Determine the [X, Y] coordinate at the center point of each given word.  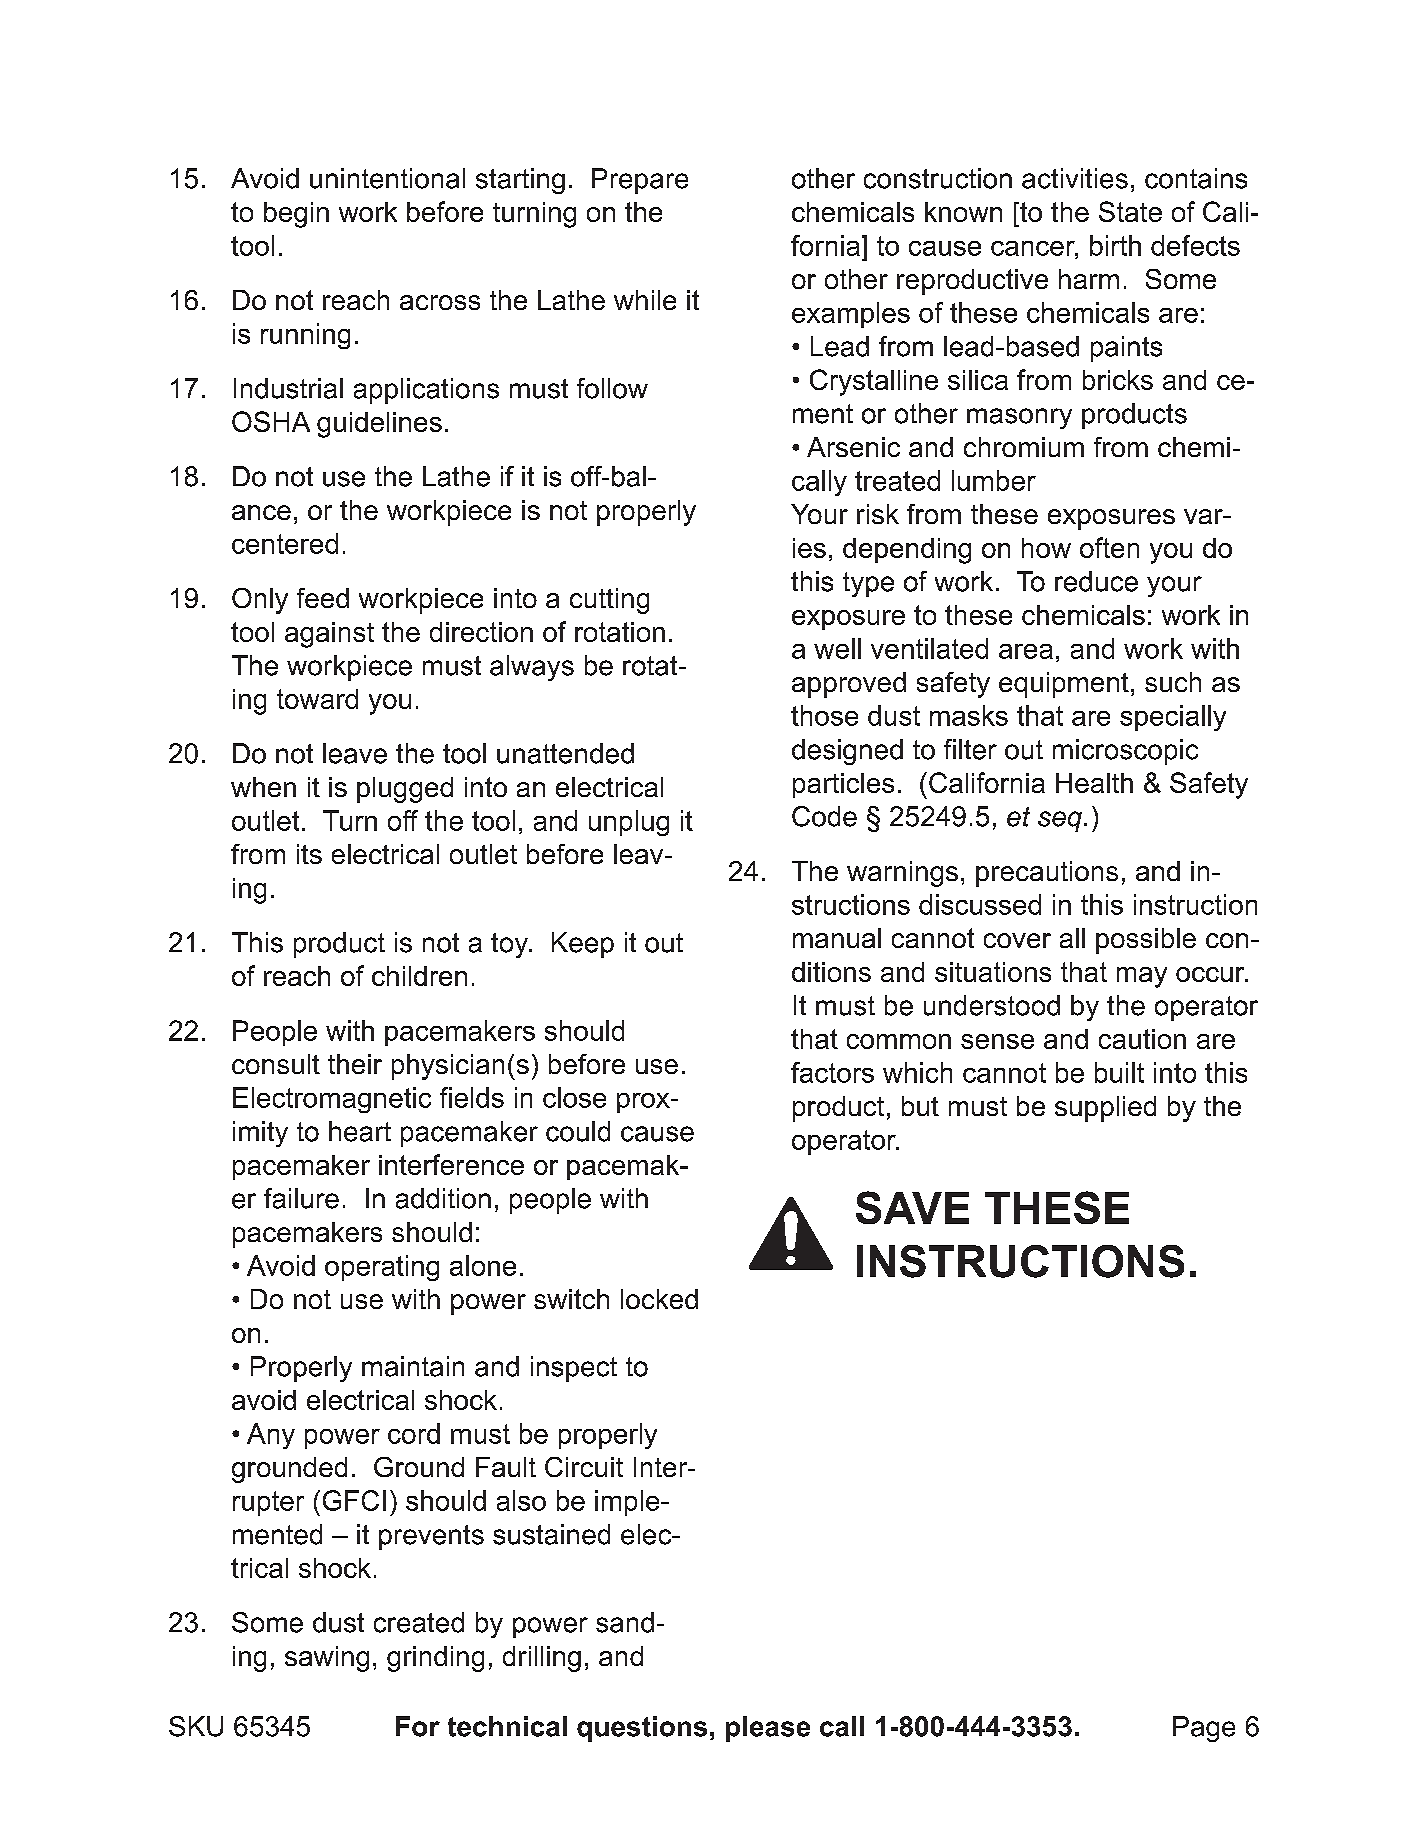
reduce [1096, 581]
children [419, 976]
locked [659, 1299]
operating [382, 1268]
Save [912, 1207]
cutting [609, 601]
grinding [435, 1659]
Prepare [640, 181]
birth [1115, 245]
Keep [583, 945]
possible [1146, 941]
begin [296, 215]
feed [323, 598]
